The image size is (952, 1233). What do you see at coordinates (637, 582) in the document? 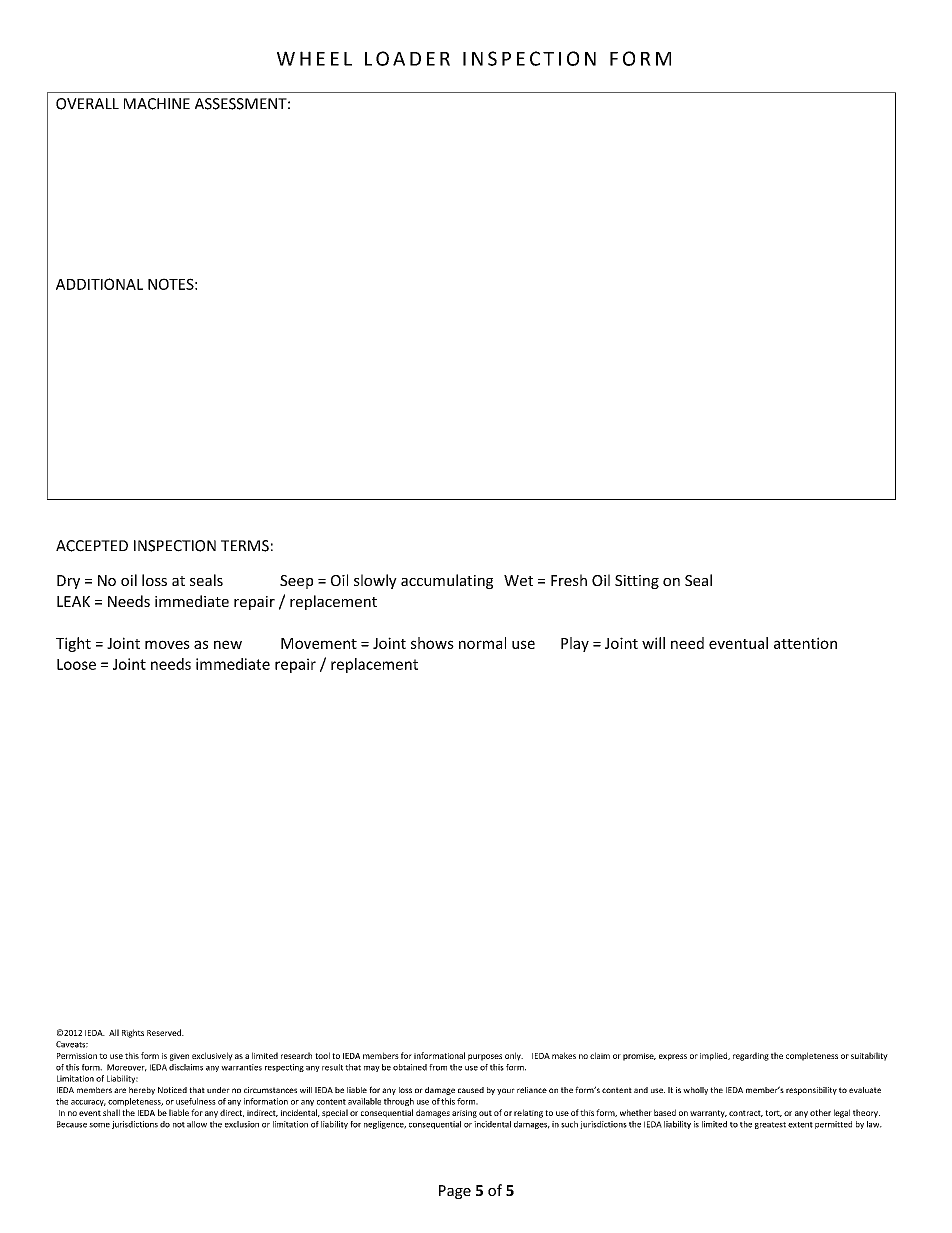
I see `Sitting` at bounding box center [637, 582].
